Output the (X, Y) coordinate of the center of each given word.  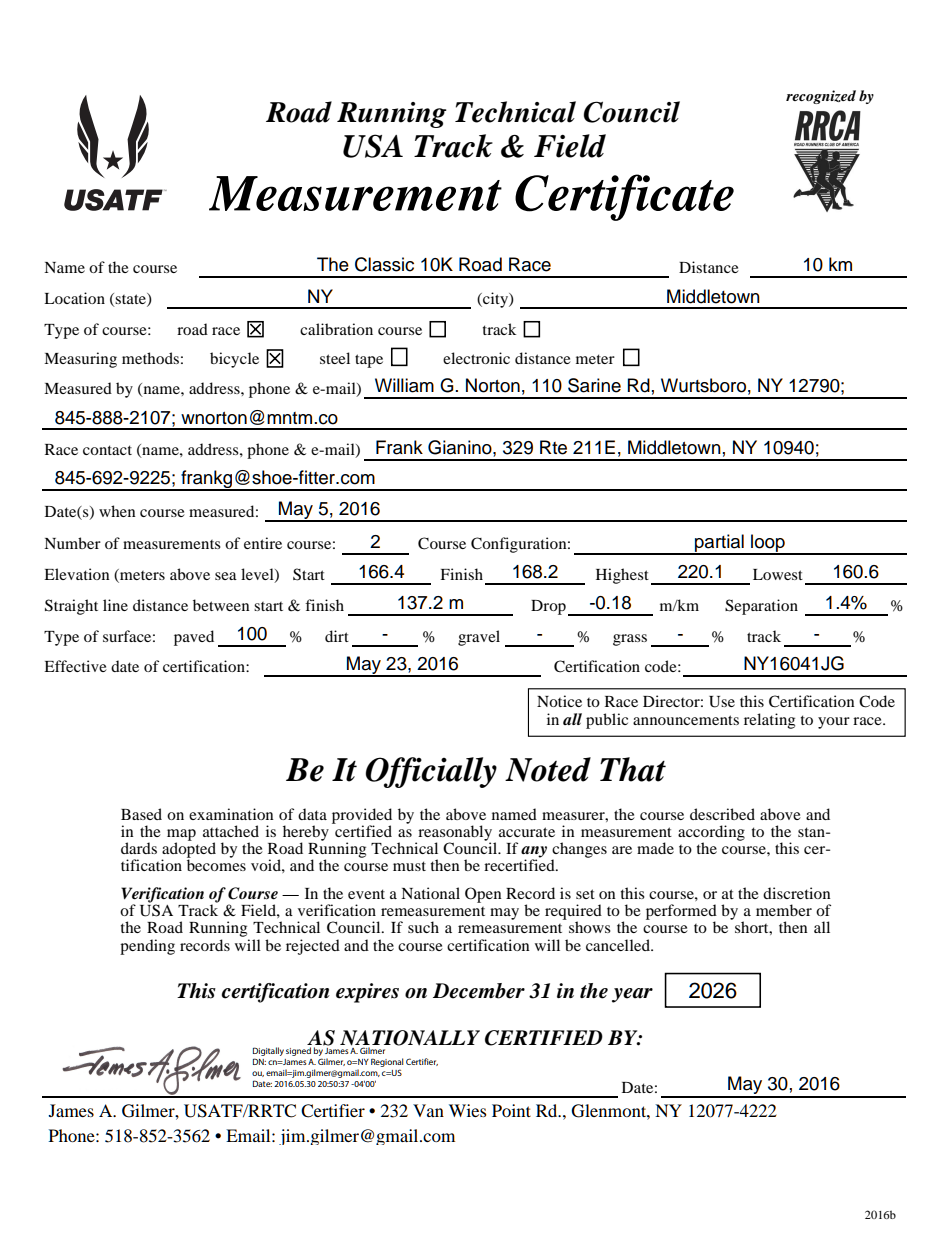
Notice (559, 701)
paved (194, 638)
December (479, 991)
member (784, 910)
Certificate (624, 197)
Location (74, 298)
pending (147, 947)
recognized (821, 97)
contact (107, 450)
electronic (476, 358)
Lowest (778, 574)
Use (722, 702)
